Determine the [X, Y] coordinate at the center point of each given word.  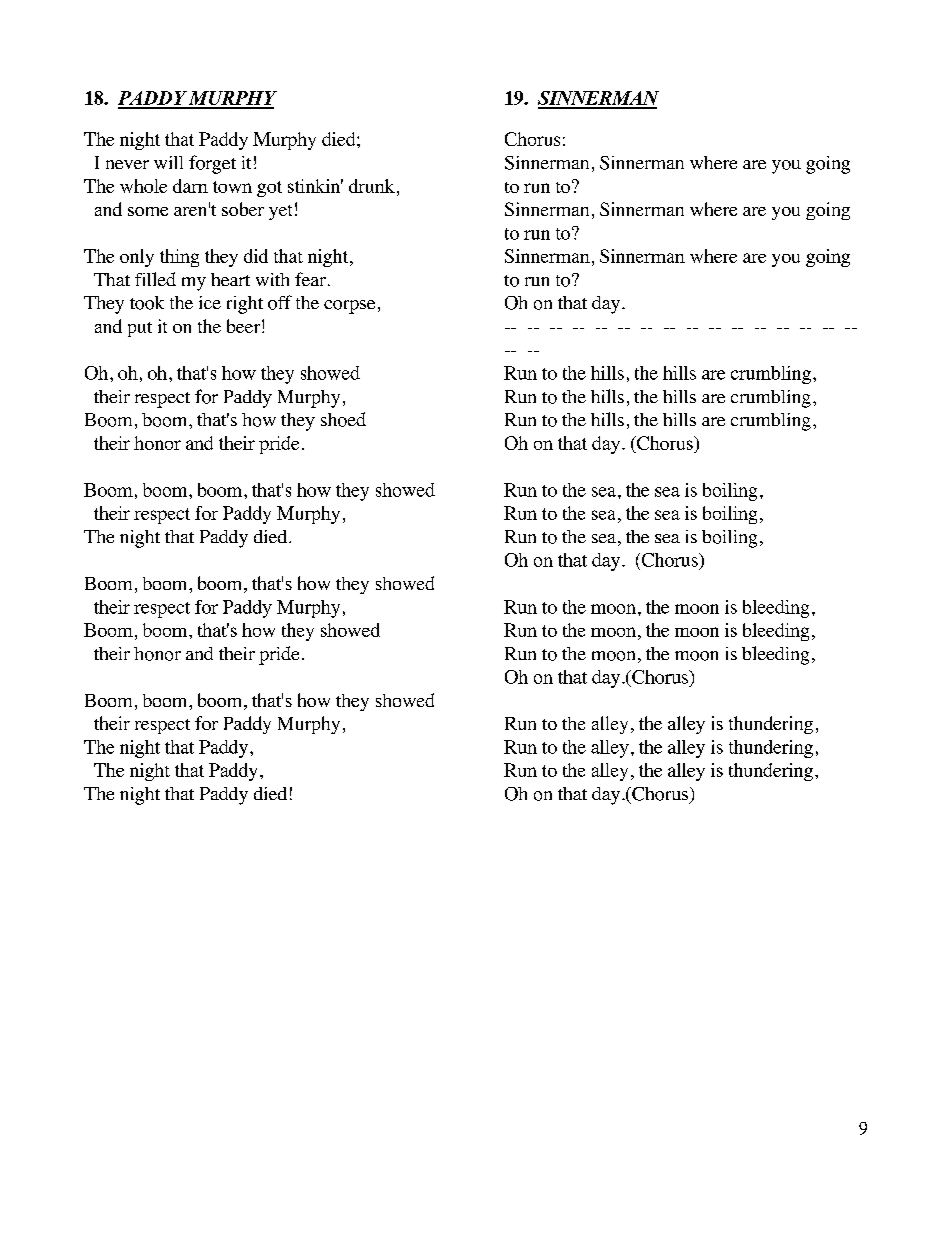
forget [212, 164]
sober [243, 209]
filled [155, 279]
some [148, 211]
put [140, 329]
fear [310, 279]
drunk [372, 186]
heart [230, 279]
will [168, 162]
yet [280, 212]
